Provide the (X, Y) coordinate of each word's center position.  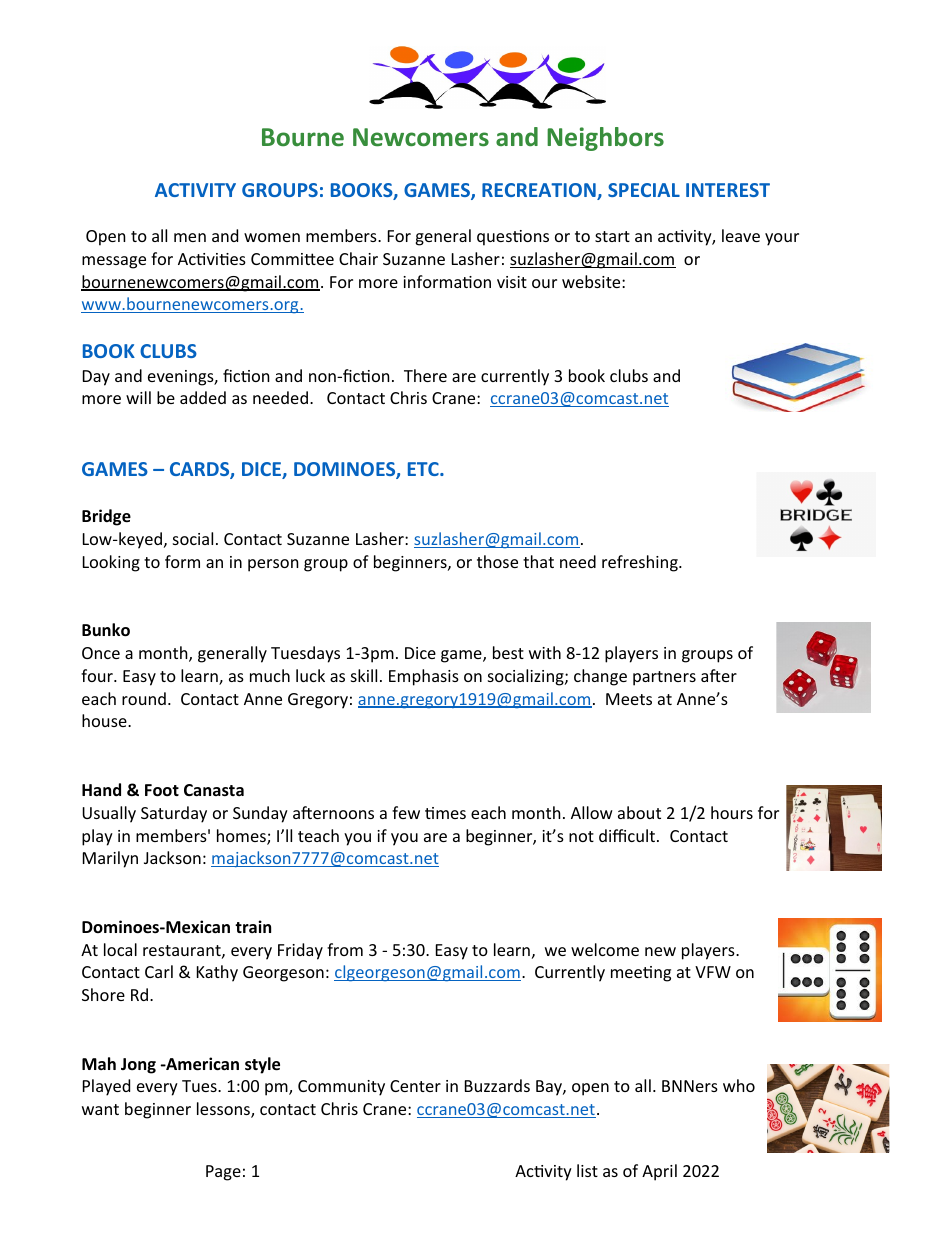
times (445, 813)
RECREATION (540, 191)
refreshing (641, 563)
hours (732, 812)
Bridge (106, 517)
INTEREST (728, 190)
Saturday (174, 814)
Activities (212, 259)
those (497, 561)
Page (223, 1173)
